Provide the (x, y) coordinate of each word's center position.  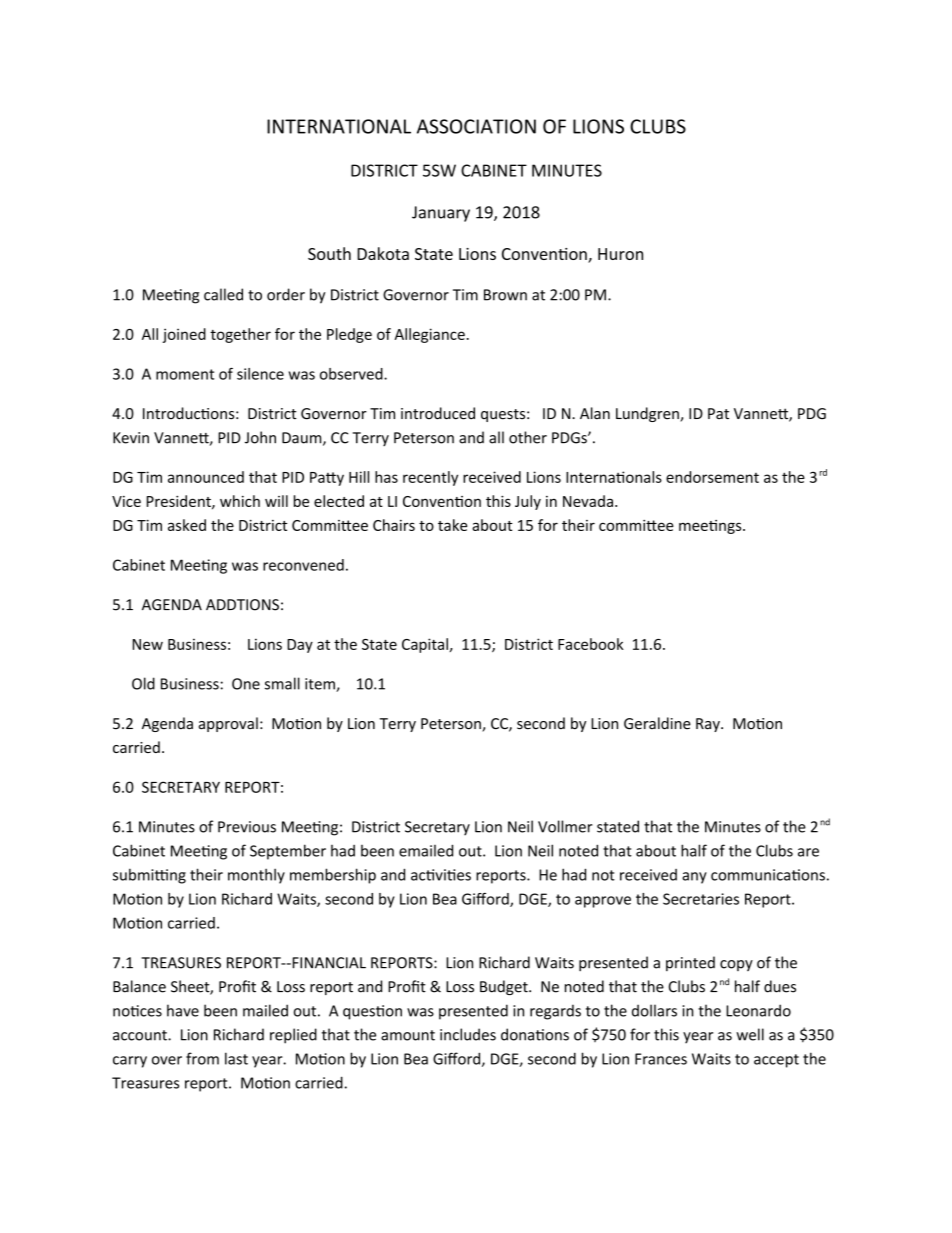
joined (184, 335)
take (452, 525)
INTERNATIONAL (339, 126)
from (202, 1058)
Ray (709, 725)
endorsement (712, 477)
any (694, 878)
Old (143, 683)
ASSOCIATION (476, 126)
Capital (426, 645)
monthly (256, 876)
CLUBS (658, 126)
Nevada (588, 501)
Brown (505, 295)
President (180, 502)
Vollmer (565, 826)
